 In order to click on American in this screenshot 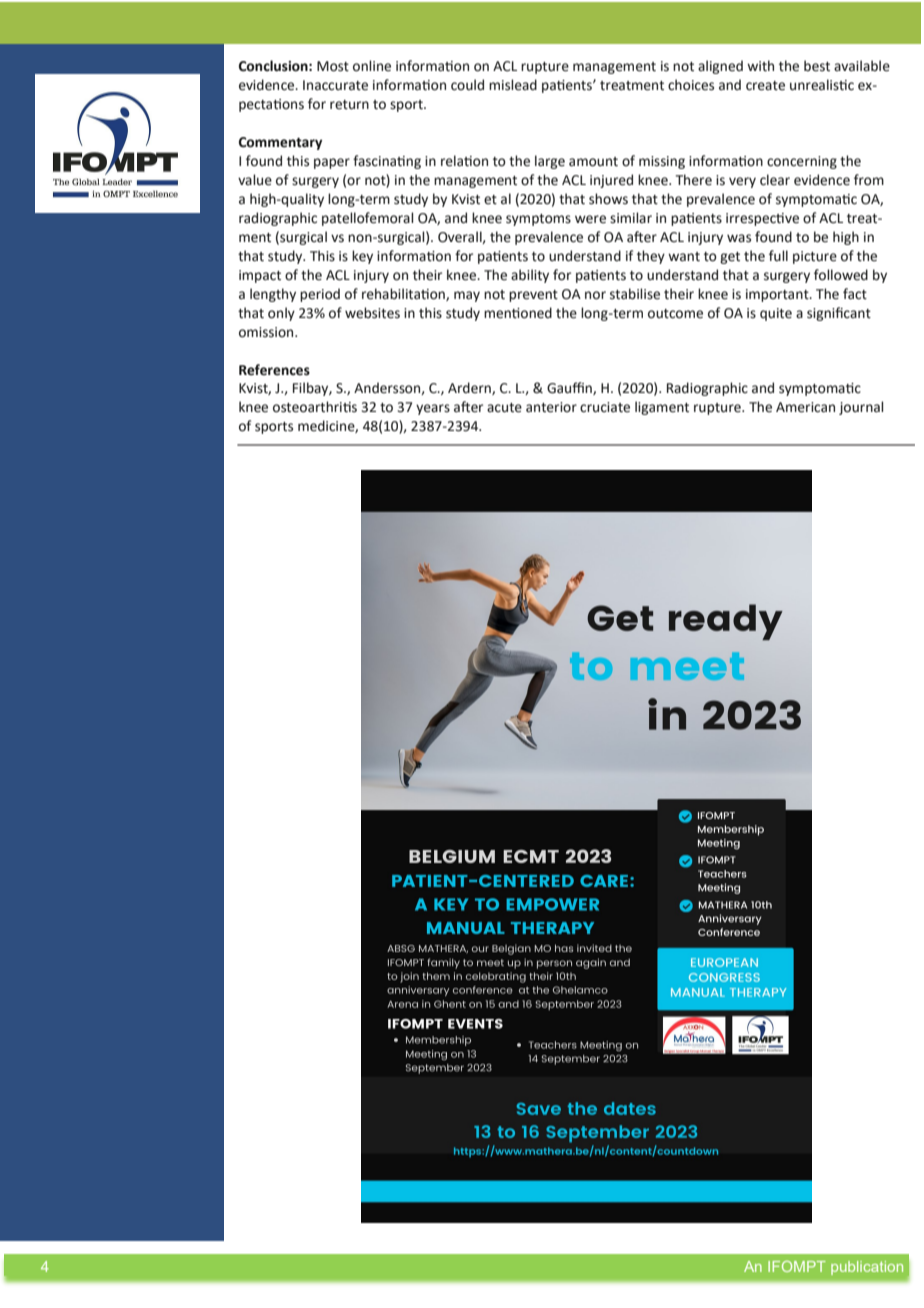, I will do `click(805, 407)`.
